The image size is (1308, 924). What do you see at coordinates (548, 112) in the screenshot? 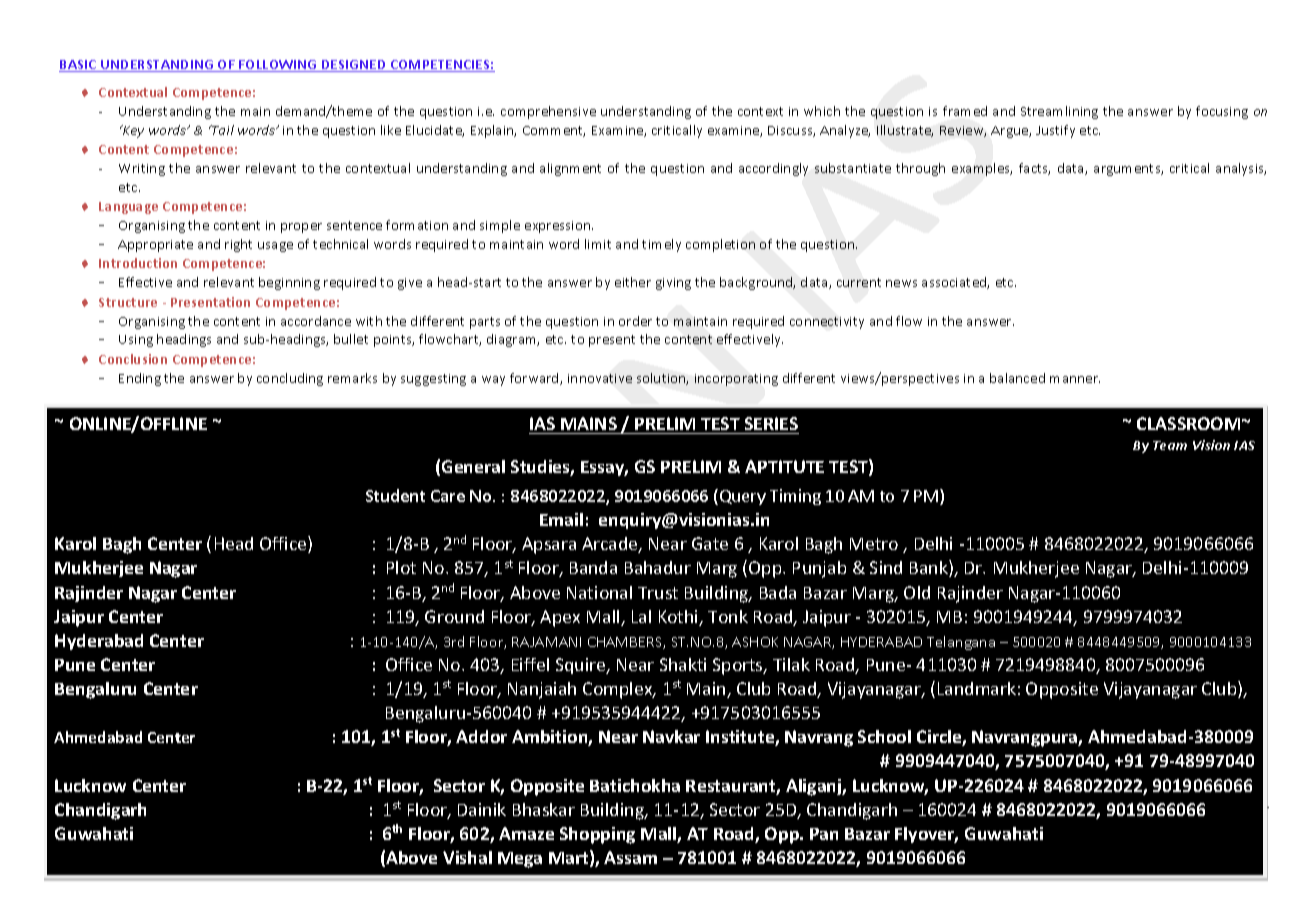
I see `comprehensive` at bounding box center [548, 112].
